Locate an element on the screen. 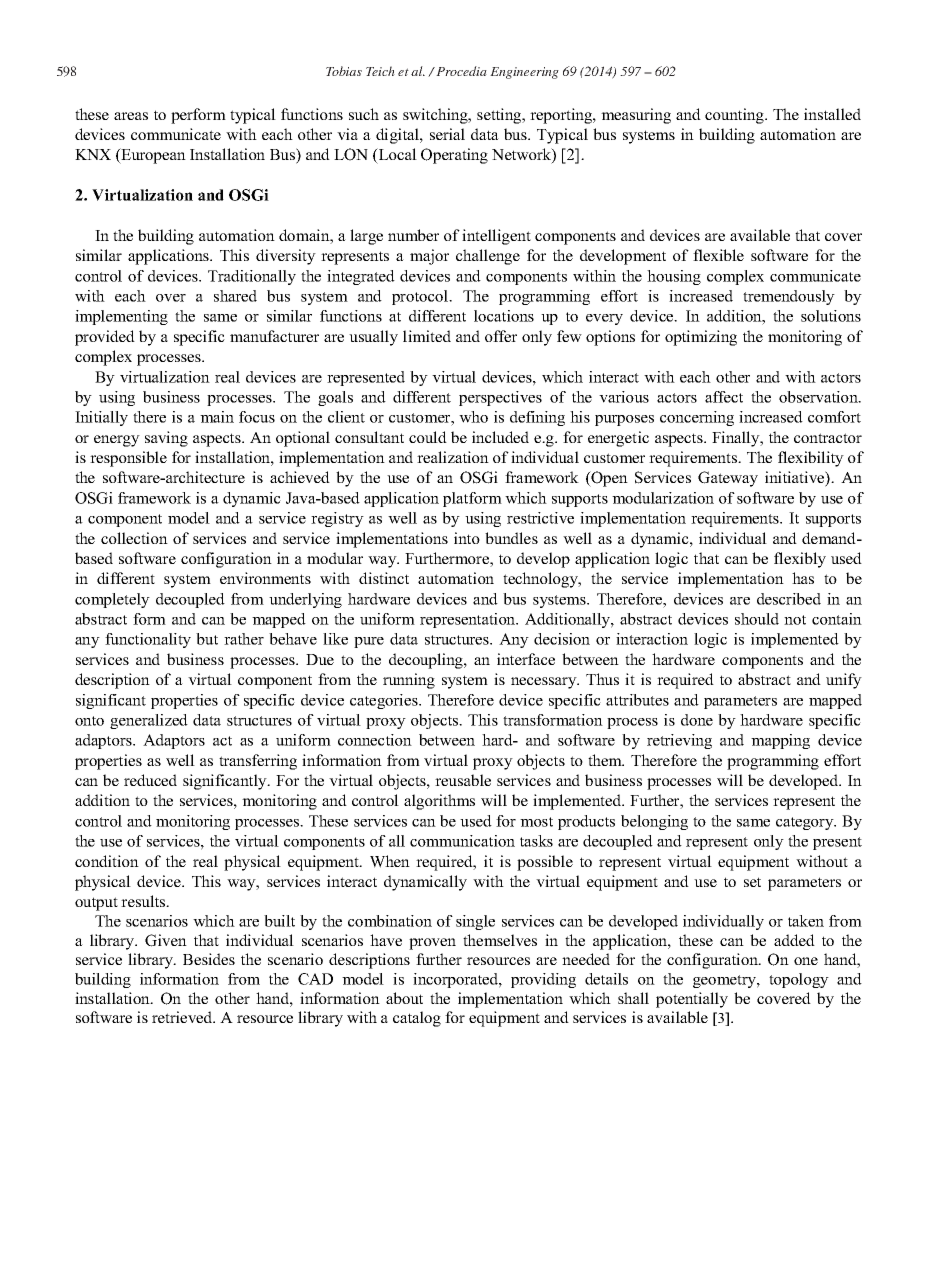 The width and height of the screenshot is (944, 1288). retrieved is located at coordinates (183, 1017).
